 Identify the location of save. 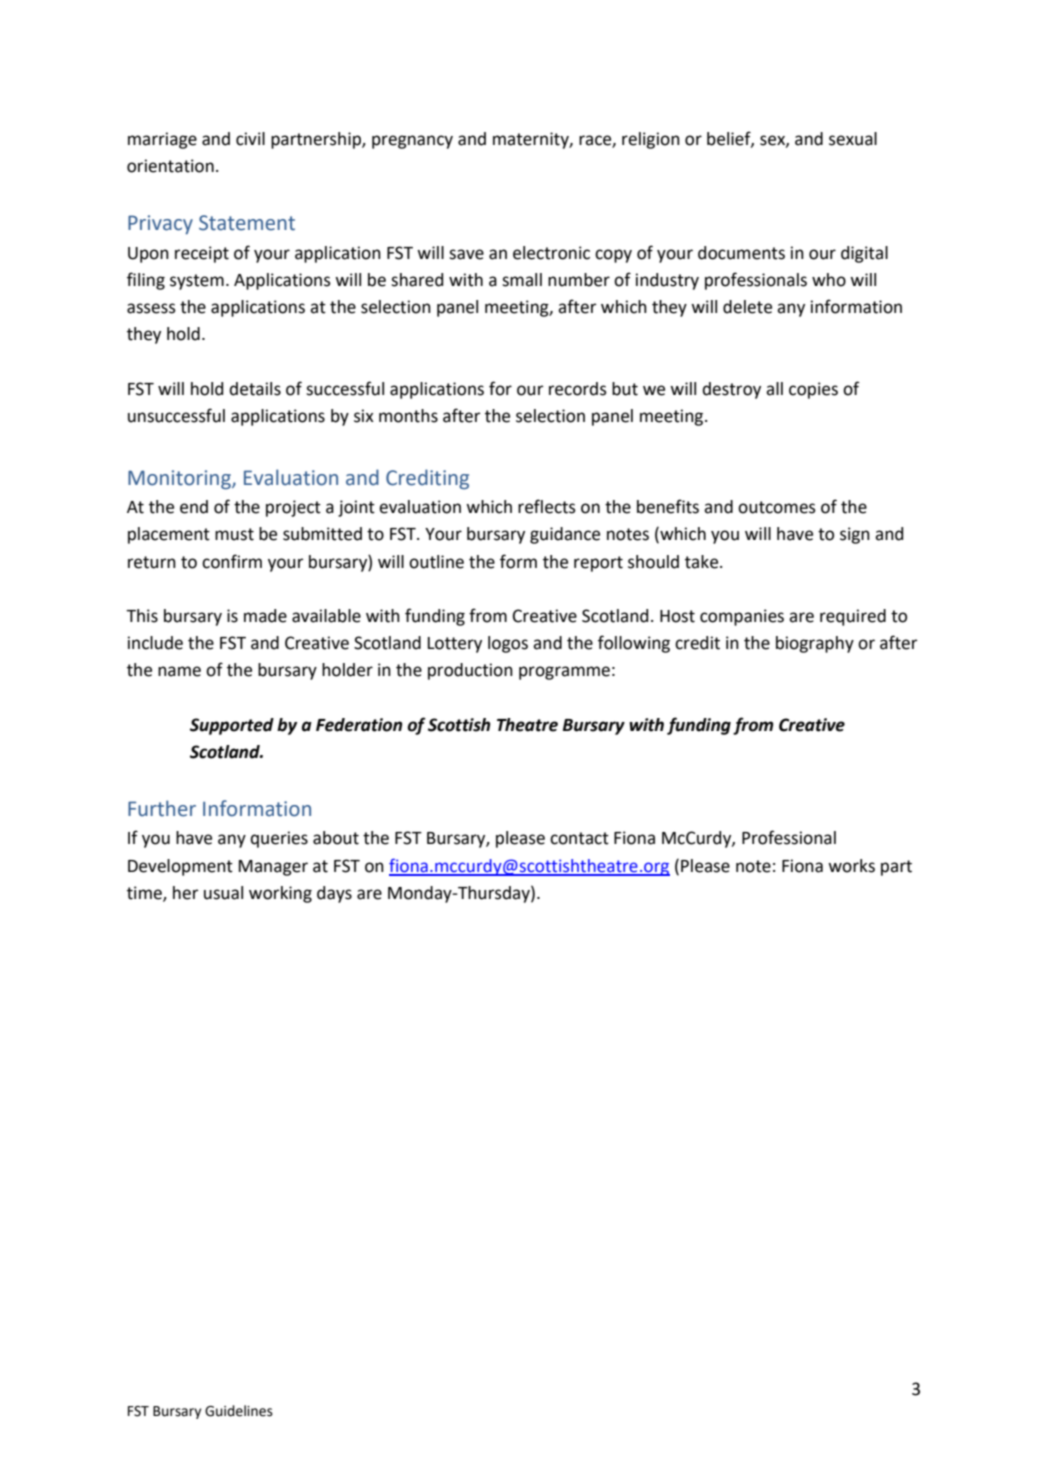
(466, 254).
